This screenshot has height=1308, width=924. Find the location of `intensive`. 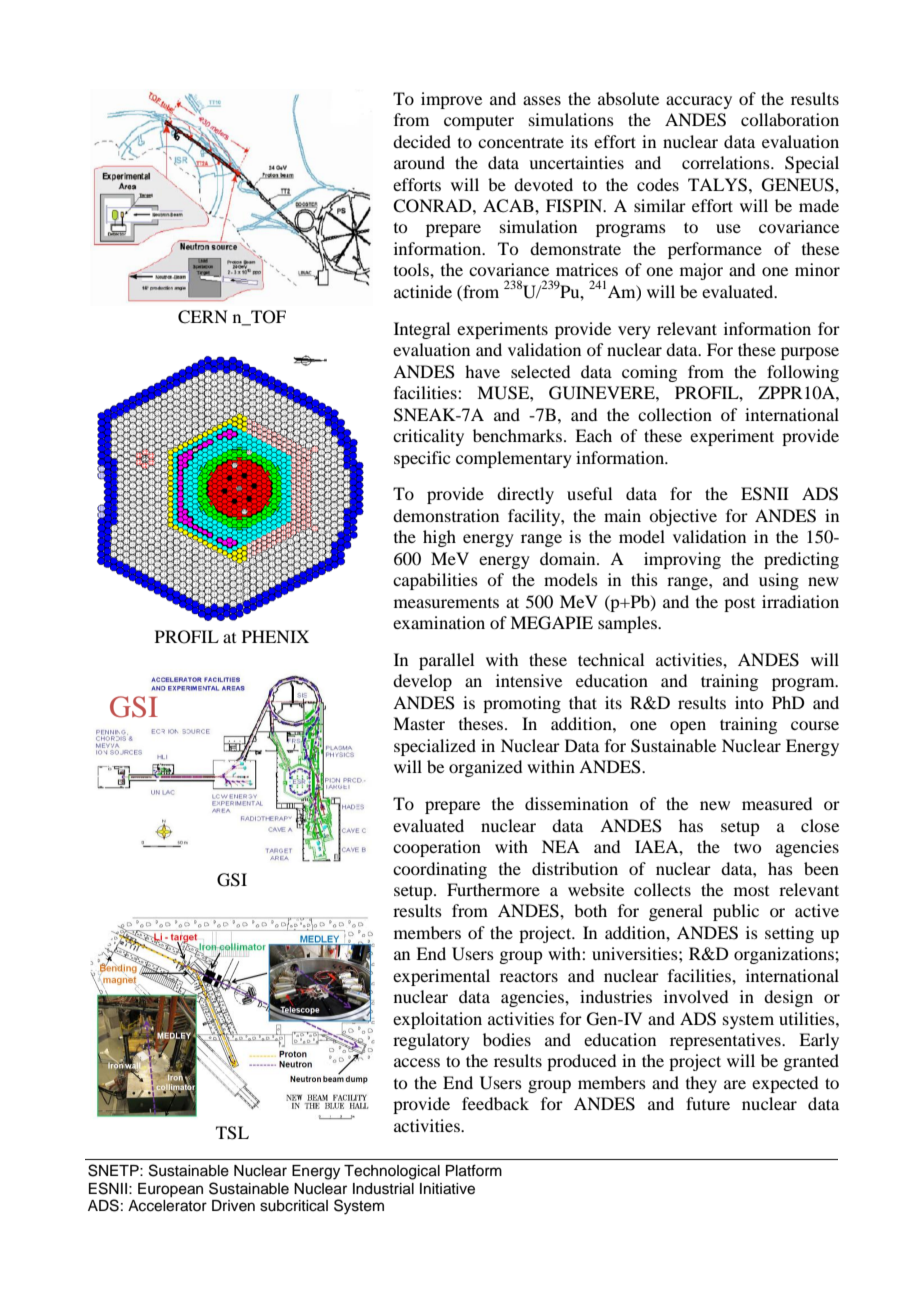

intensive is located at coordinates (529, 680).
